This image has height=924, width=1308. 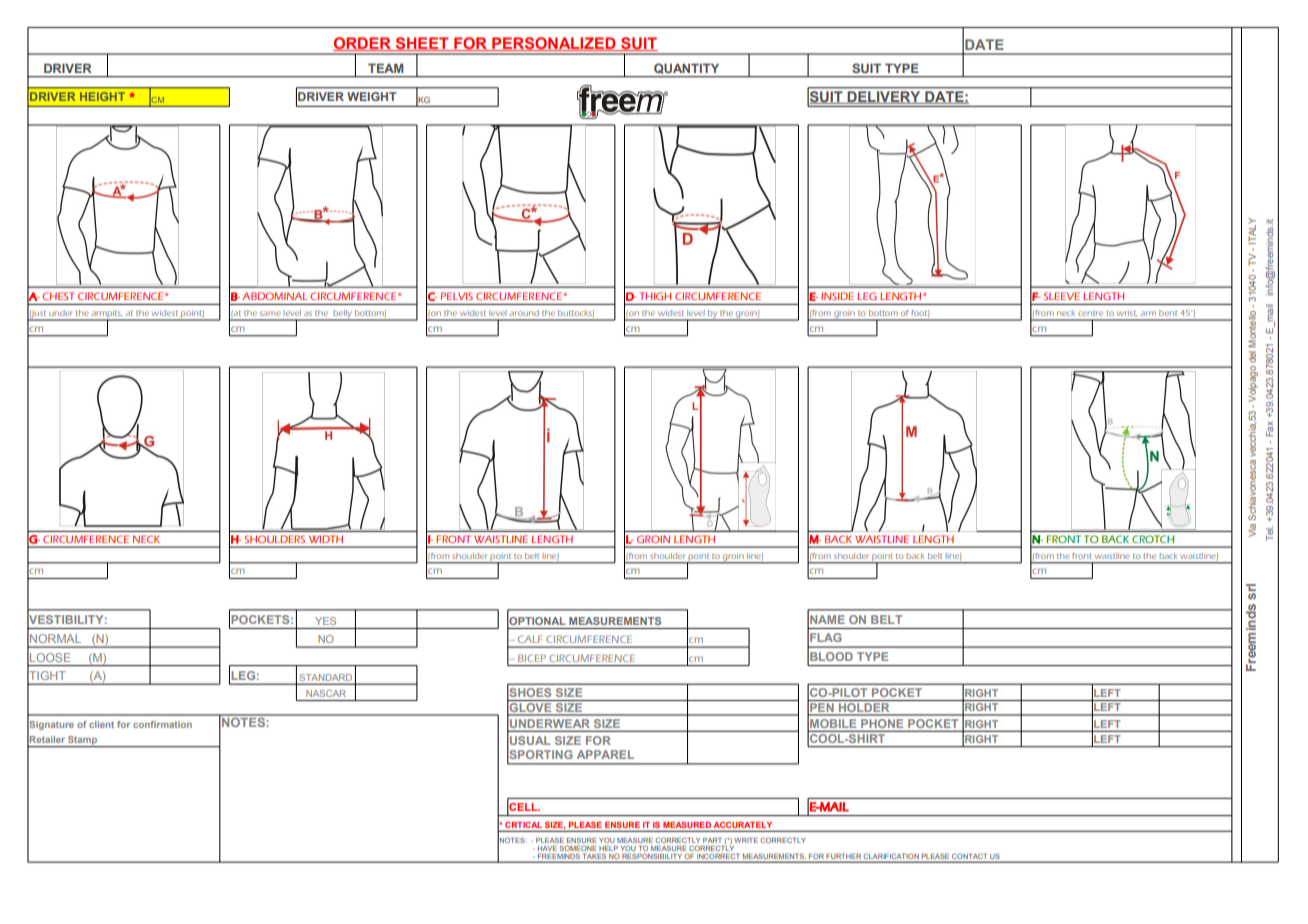 What do you see at coordinates (325, 621) in the image?
I see `YES` at bounding box center [325, 621].
